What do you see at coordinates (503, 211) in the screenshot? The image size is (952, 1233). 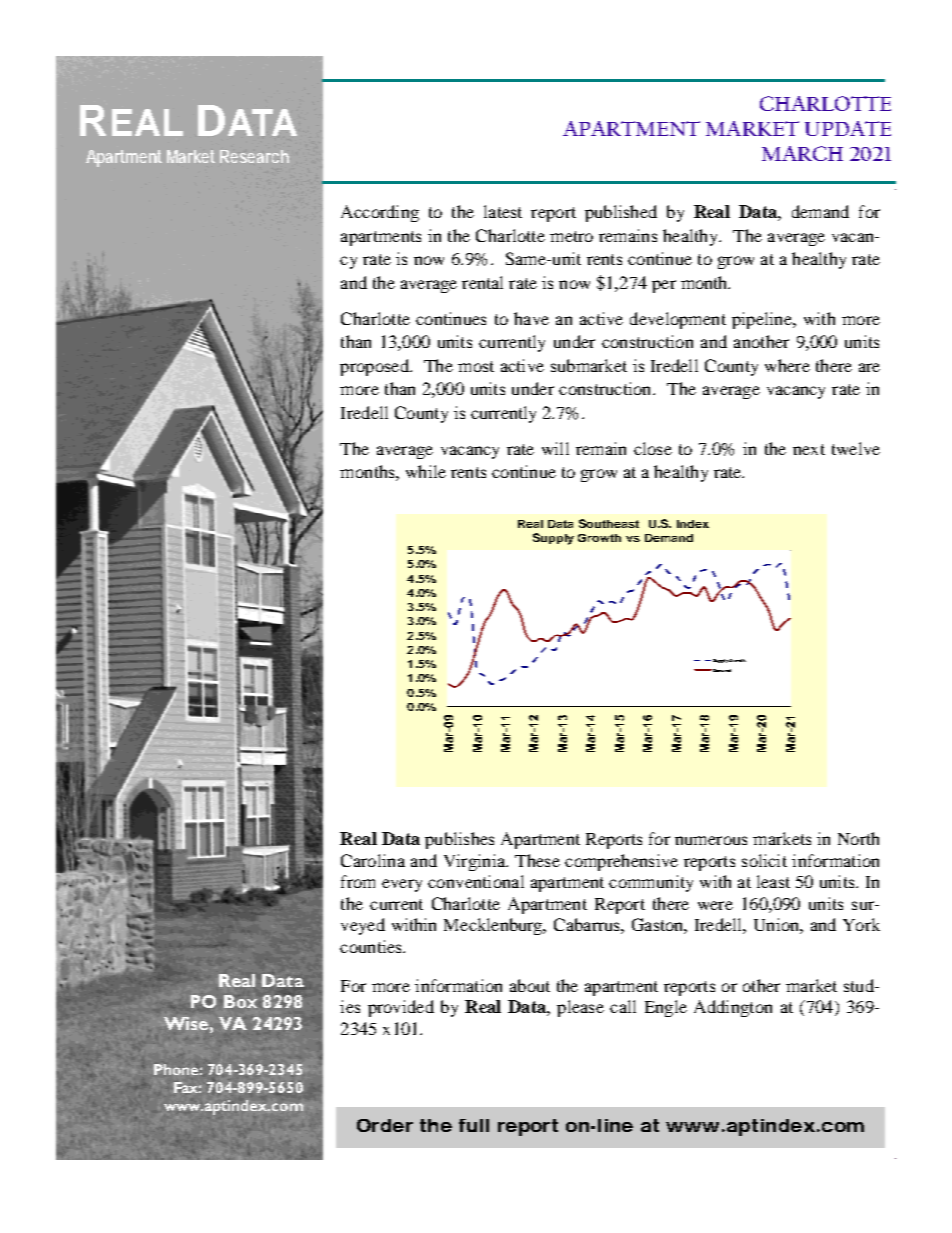 I see `latest` at bounding box center [503, 211].
